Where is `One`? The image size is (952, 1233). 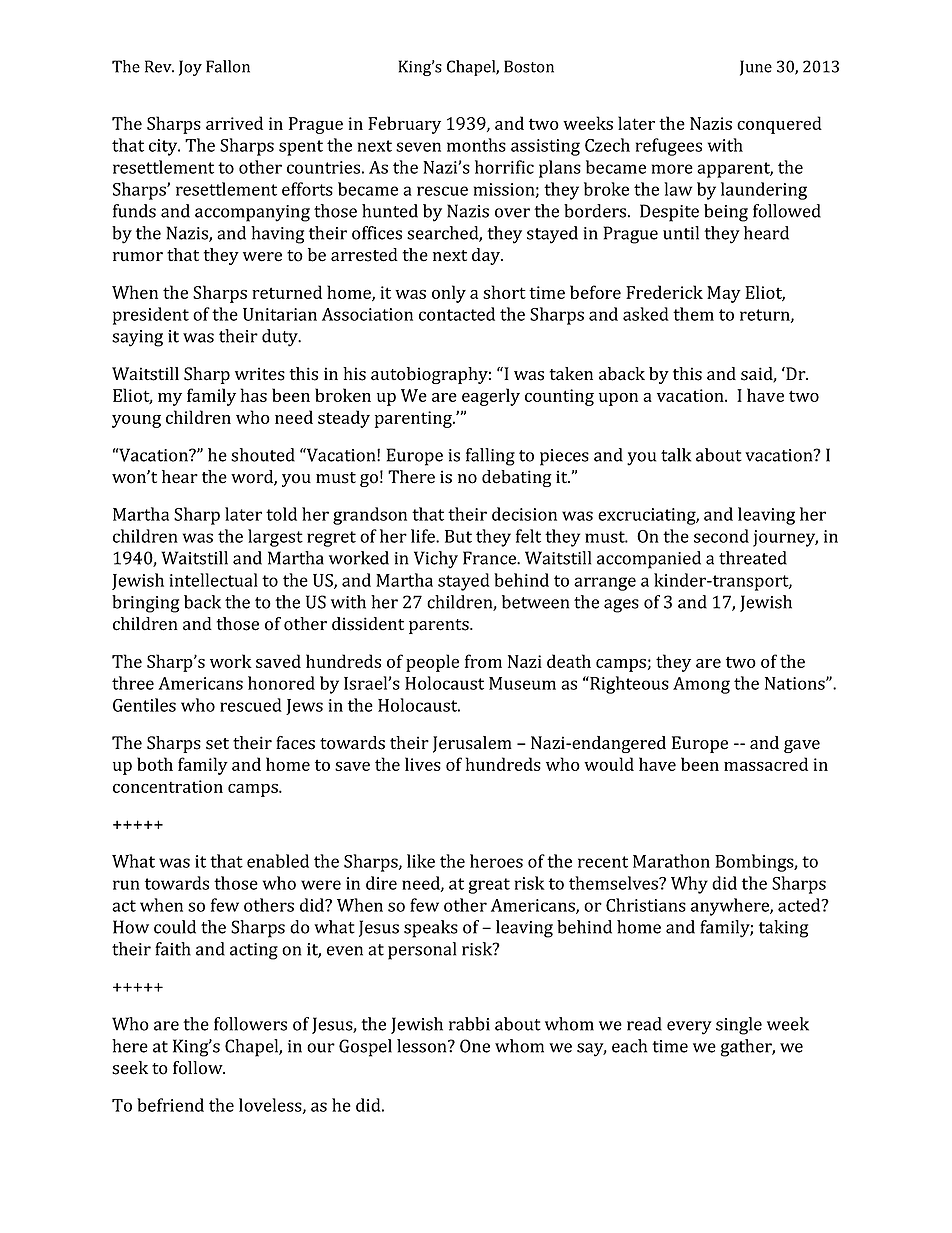
One is located at coordinates (475, 1046).
